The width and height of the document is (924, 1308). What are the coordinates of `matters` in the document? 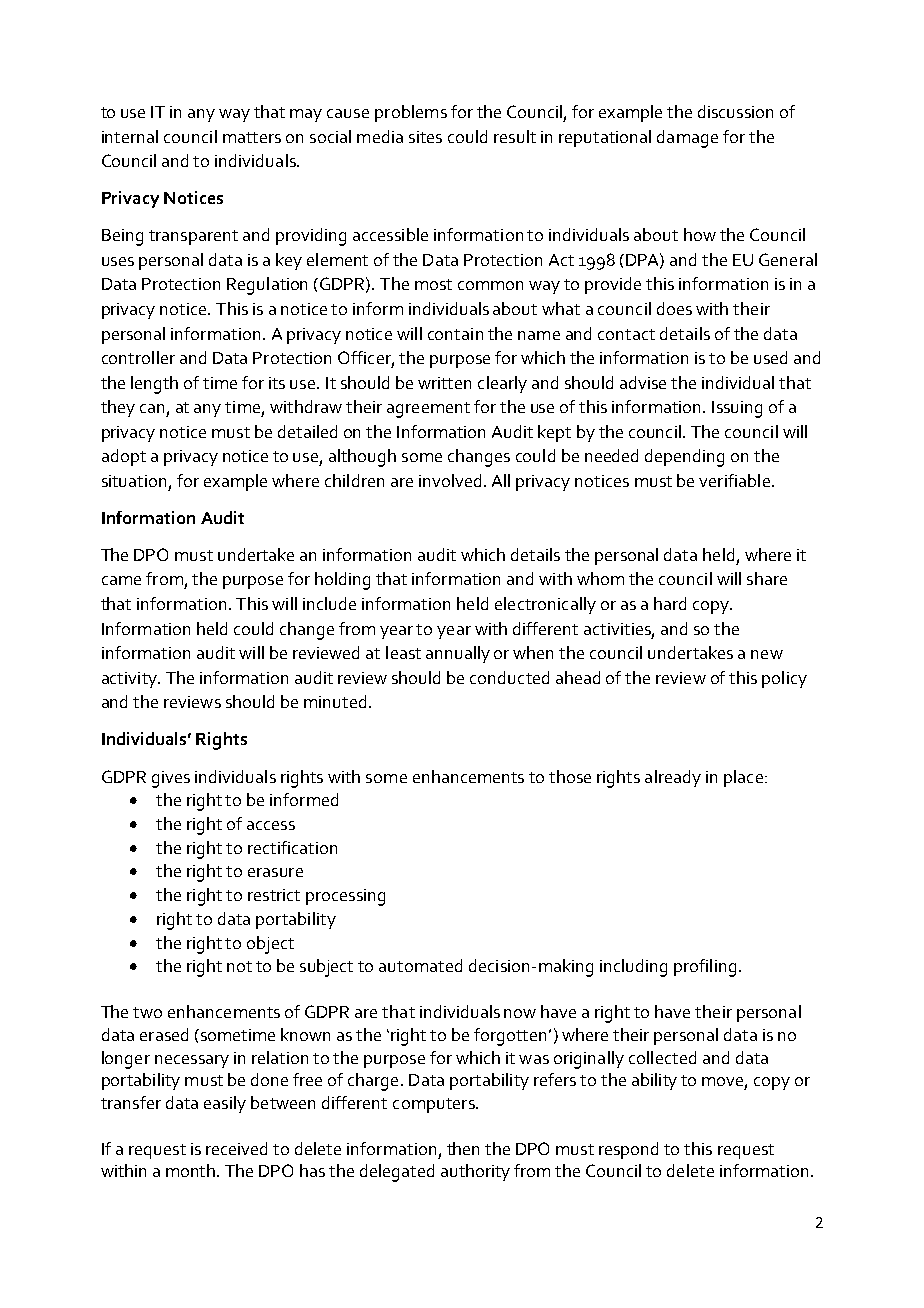 It's located at (252, 137).
